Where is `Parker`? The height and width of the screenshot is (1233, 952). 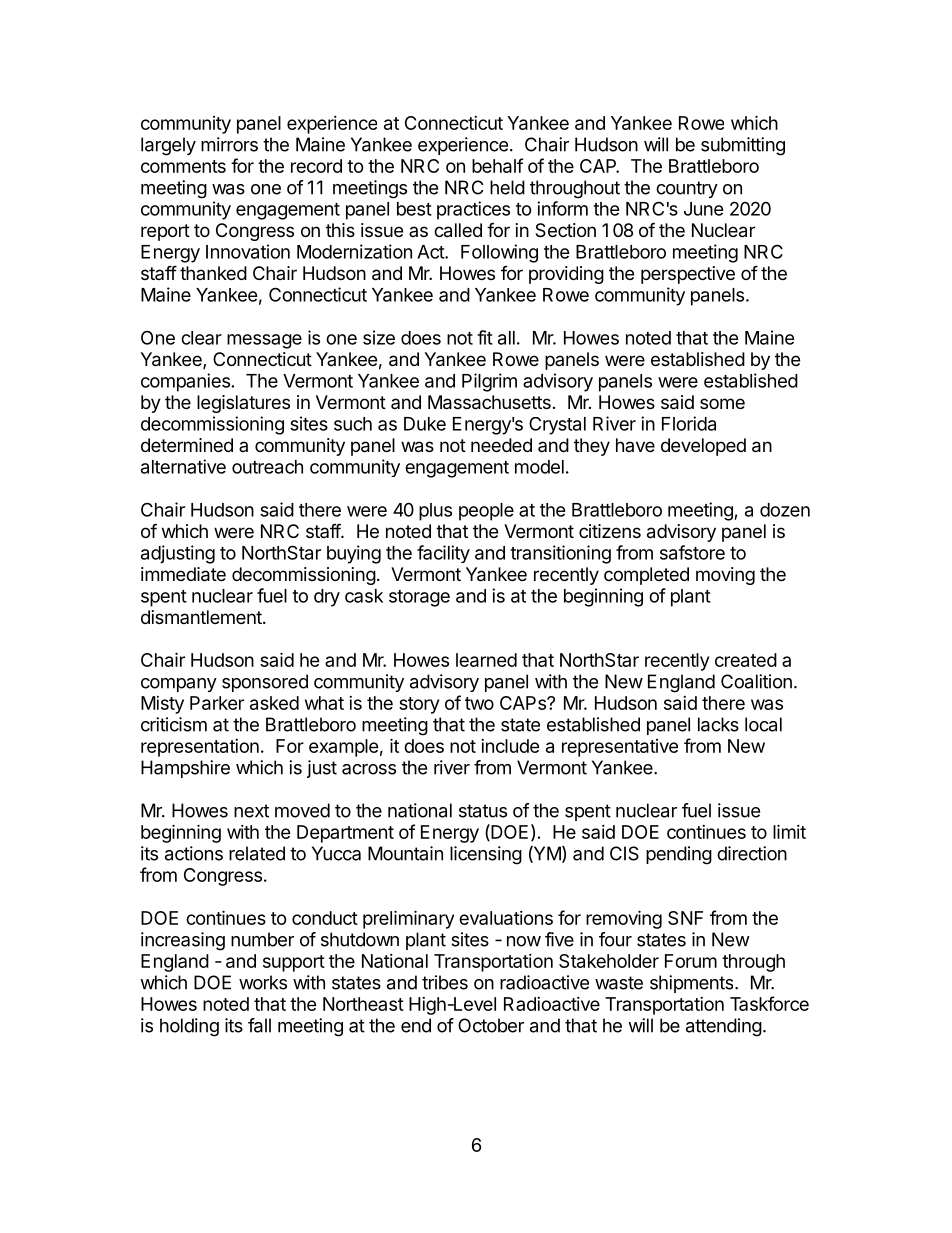 Parker is located at coordinates (217, 703).
